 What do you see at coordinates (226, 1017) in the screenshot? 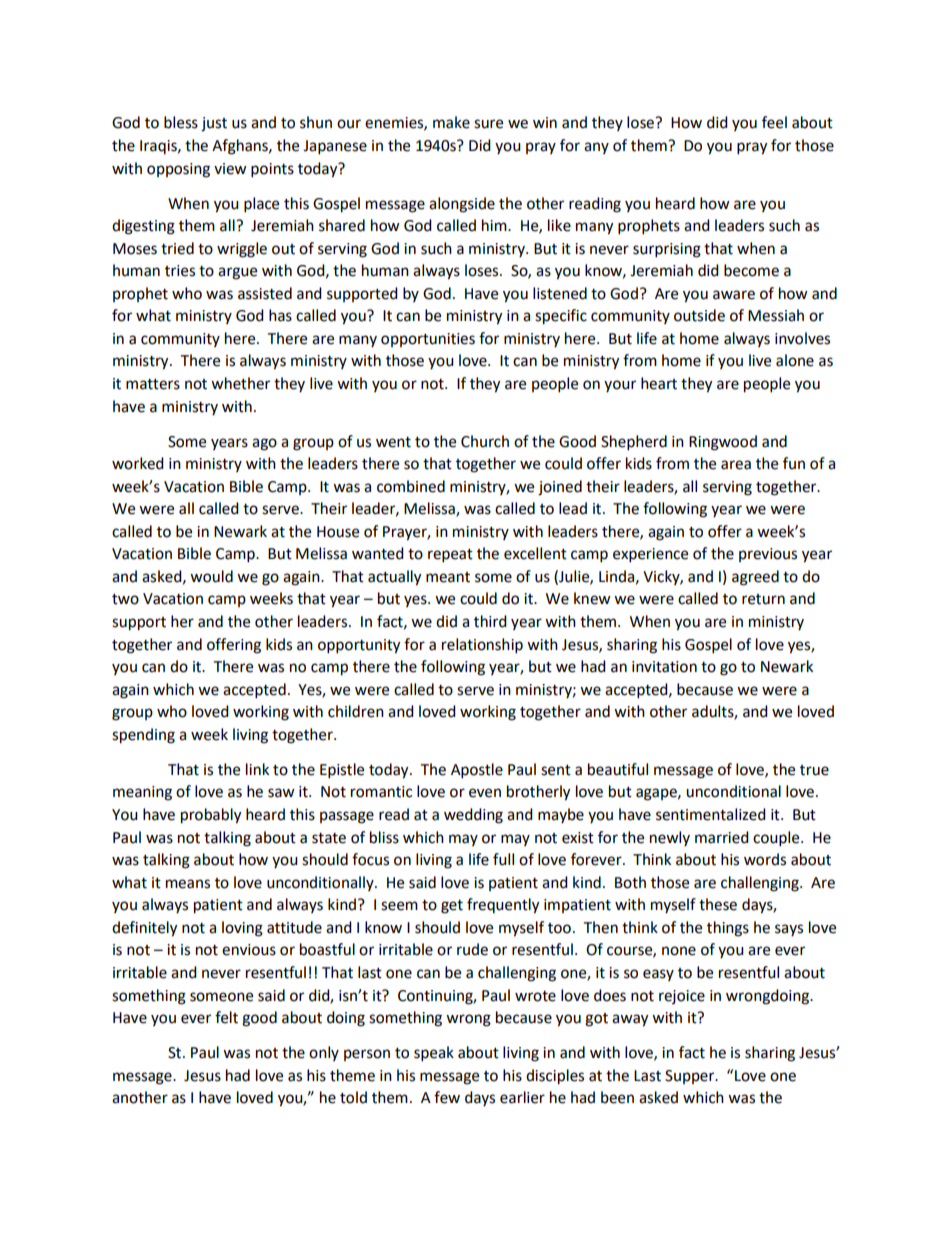
I see `felt` at bounding box center [226, 1017].
